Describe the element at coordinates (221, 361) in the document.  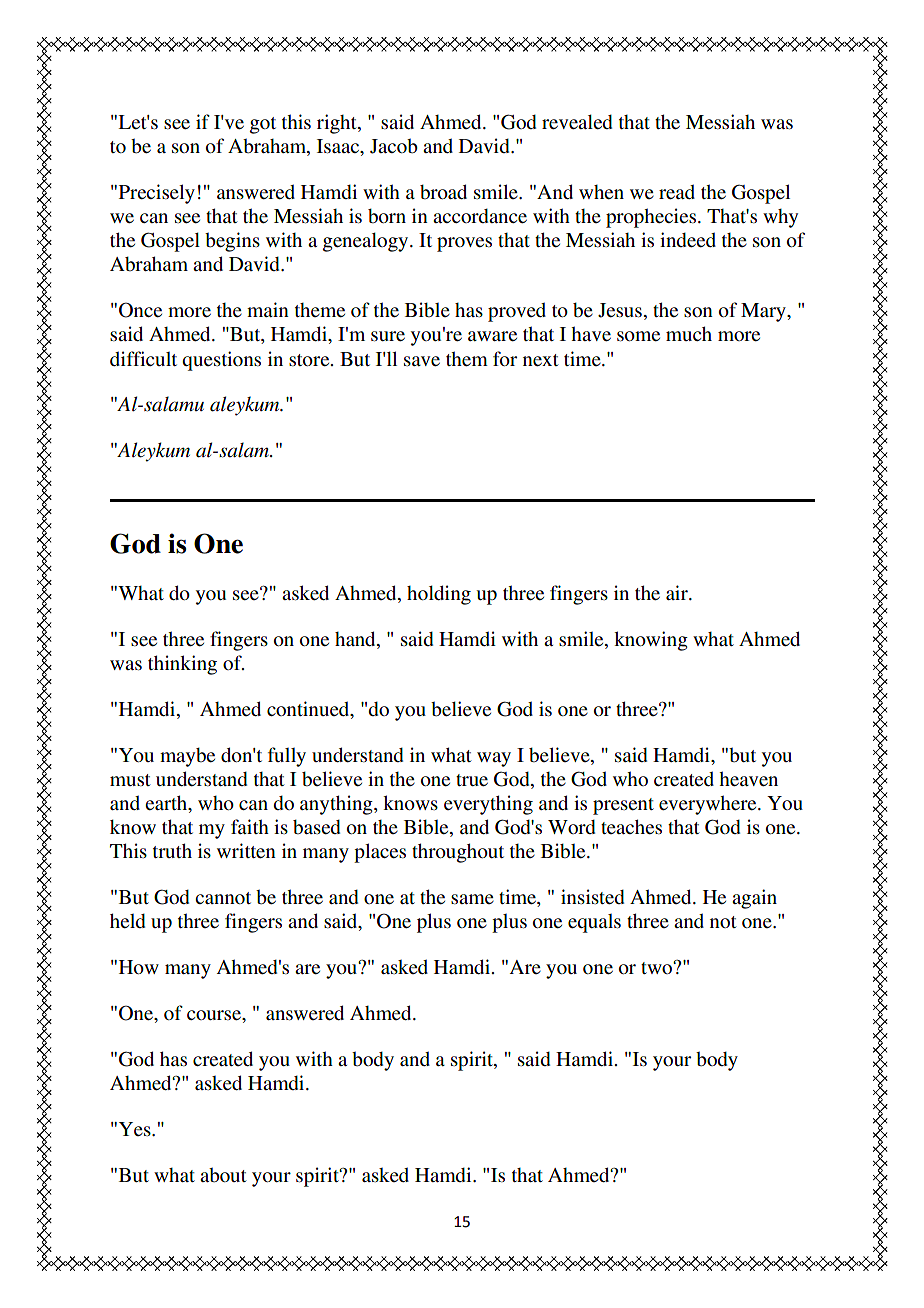
I see `questions` at that location.
